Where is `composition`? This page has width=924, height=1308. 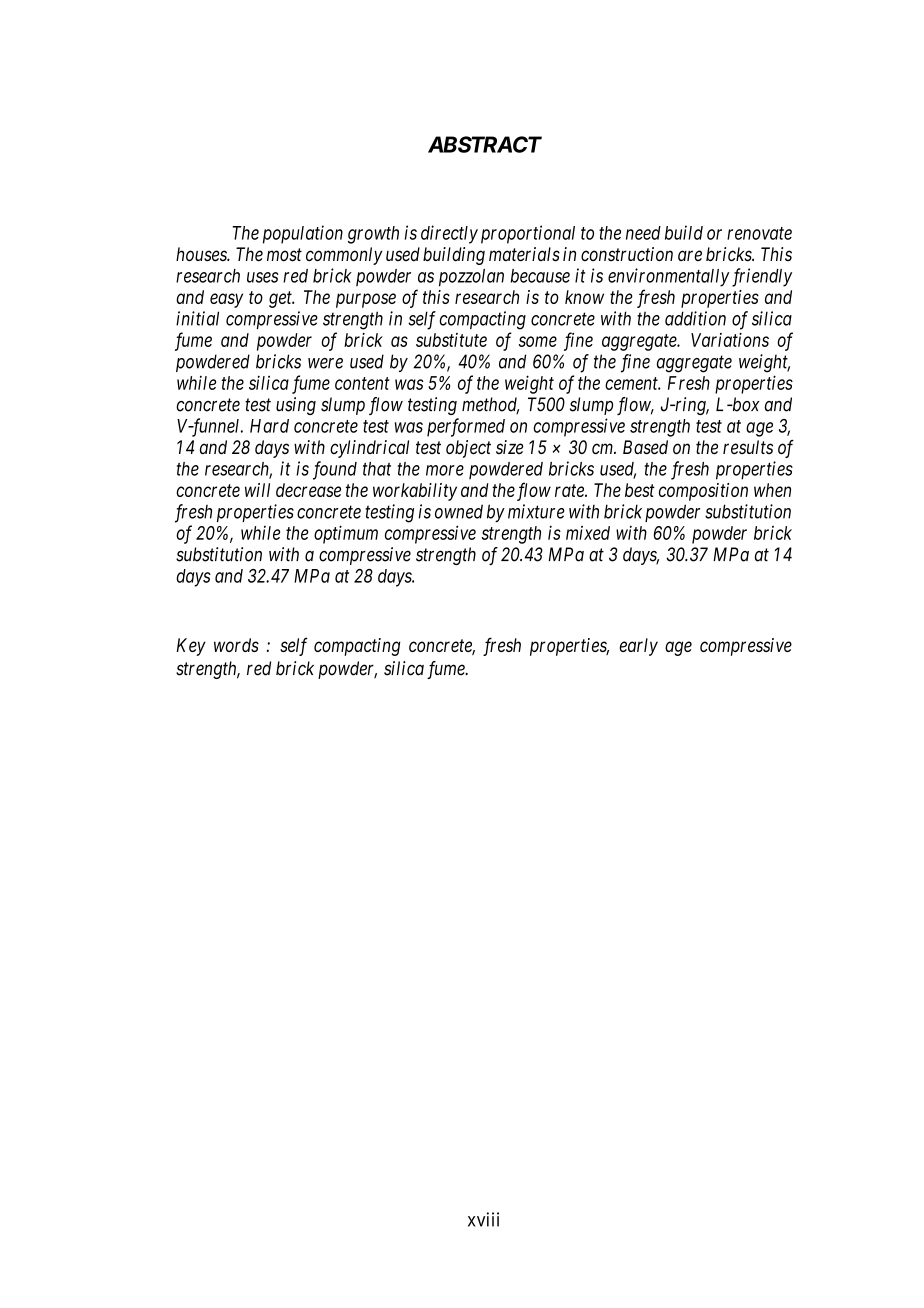 composition is located at coordinates (703, 492).
